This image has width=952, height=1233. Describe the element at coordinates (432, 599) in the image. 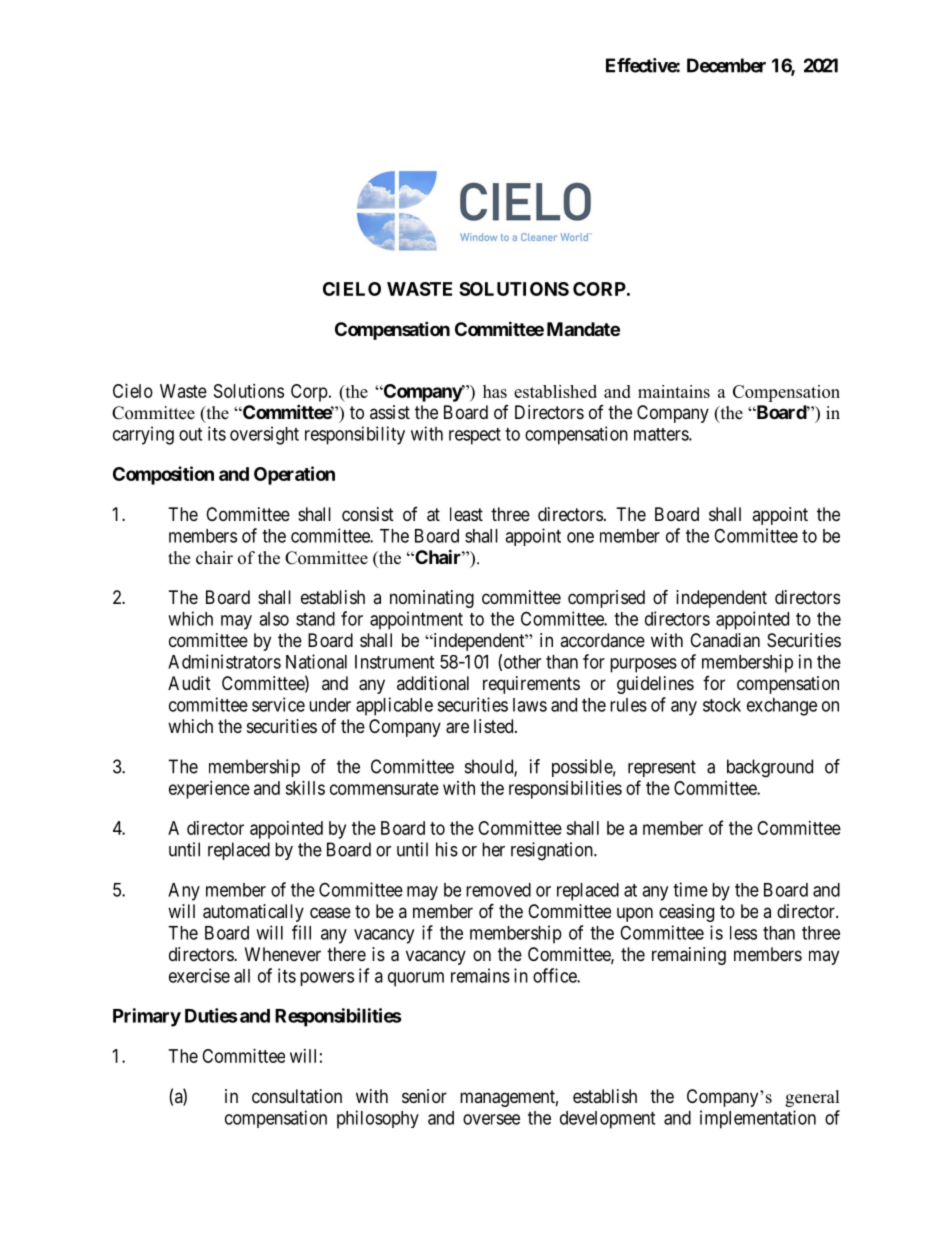

I see `nominating` at that location.
